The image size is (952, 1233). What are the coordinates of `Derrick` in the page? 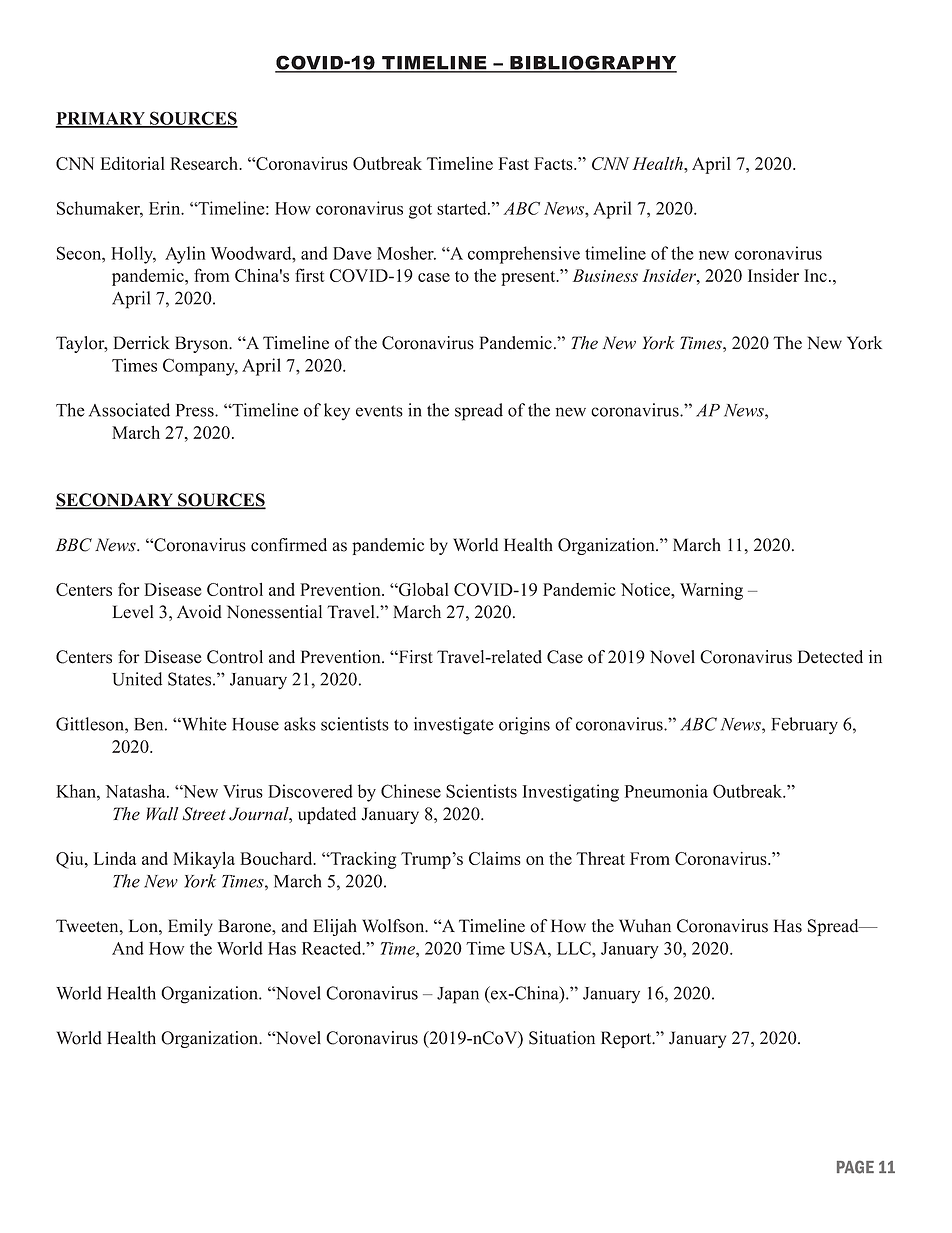 It's located at (142, 343).
